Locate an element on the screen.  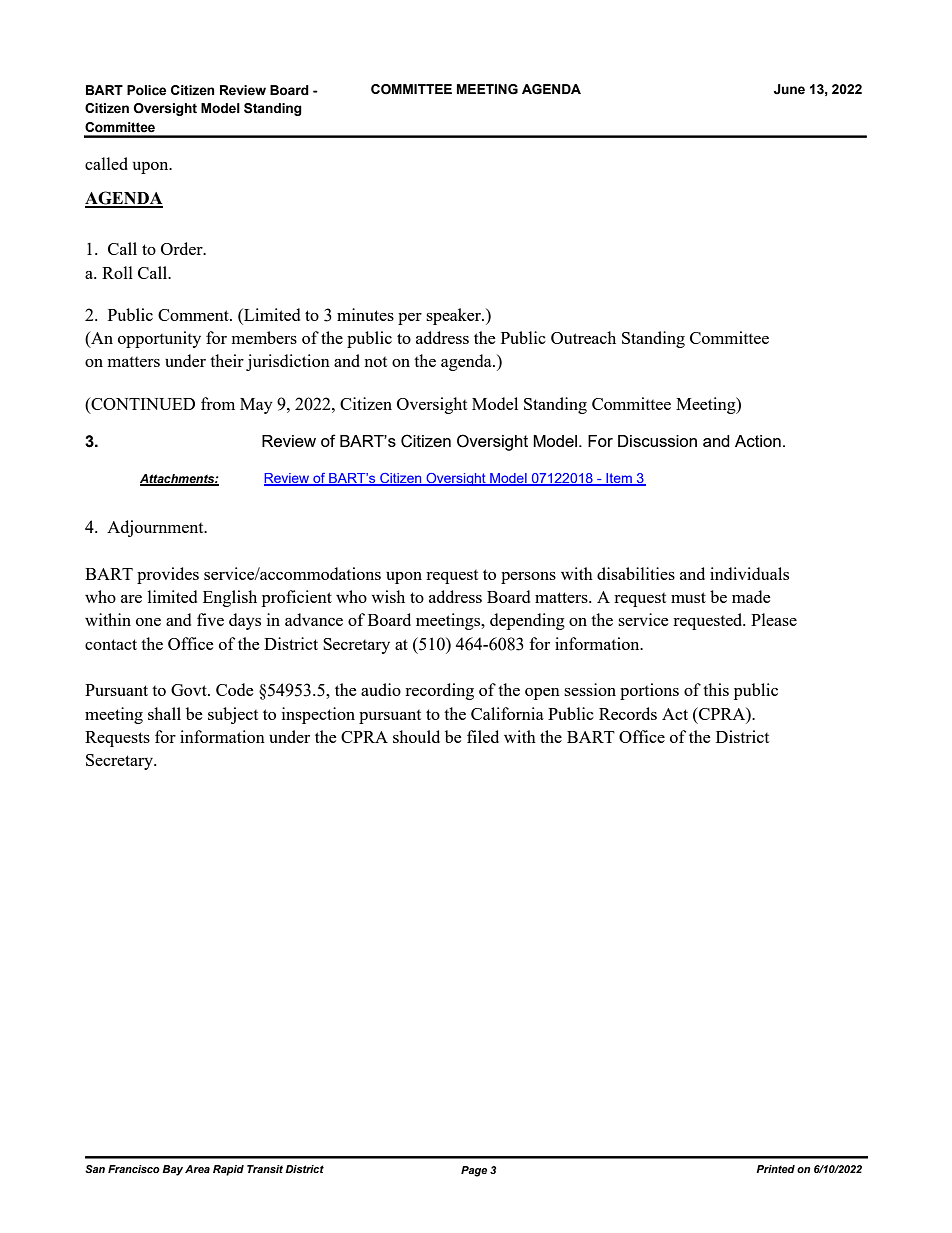
should is located at coordinates (416, 736).
